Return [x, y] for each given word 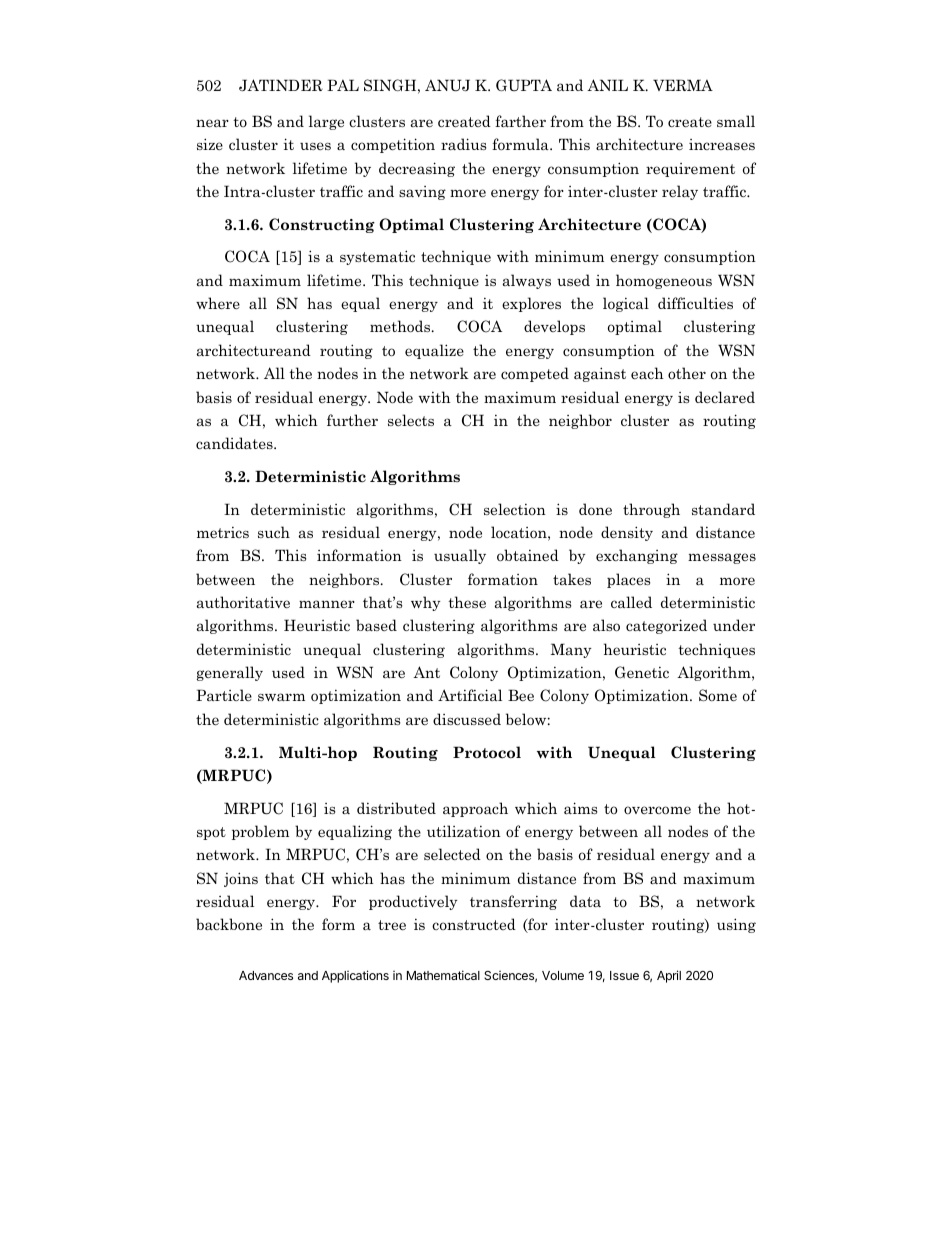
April [669, 976]
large [326, 122]
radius [463, 144]
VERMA [683, 85]
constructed [474, 924]
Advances [266, 975]
